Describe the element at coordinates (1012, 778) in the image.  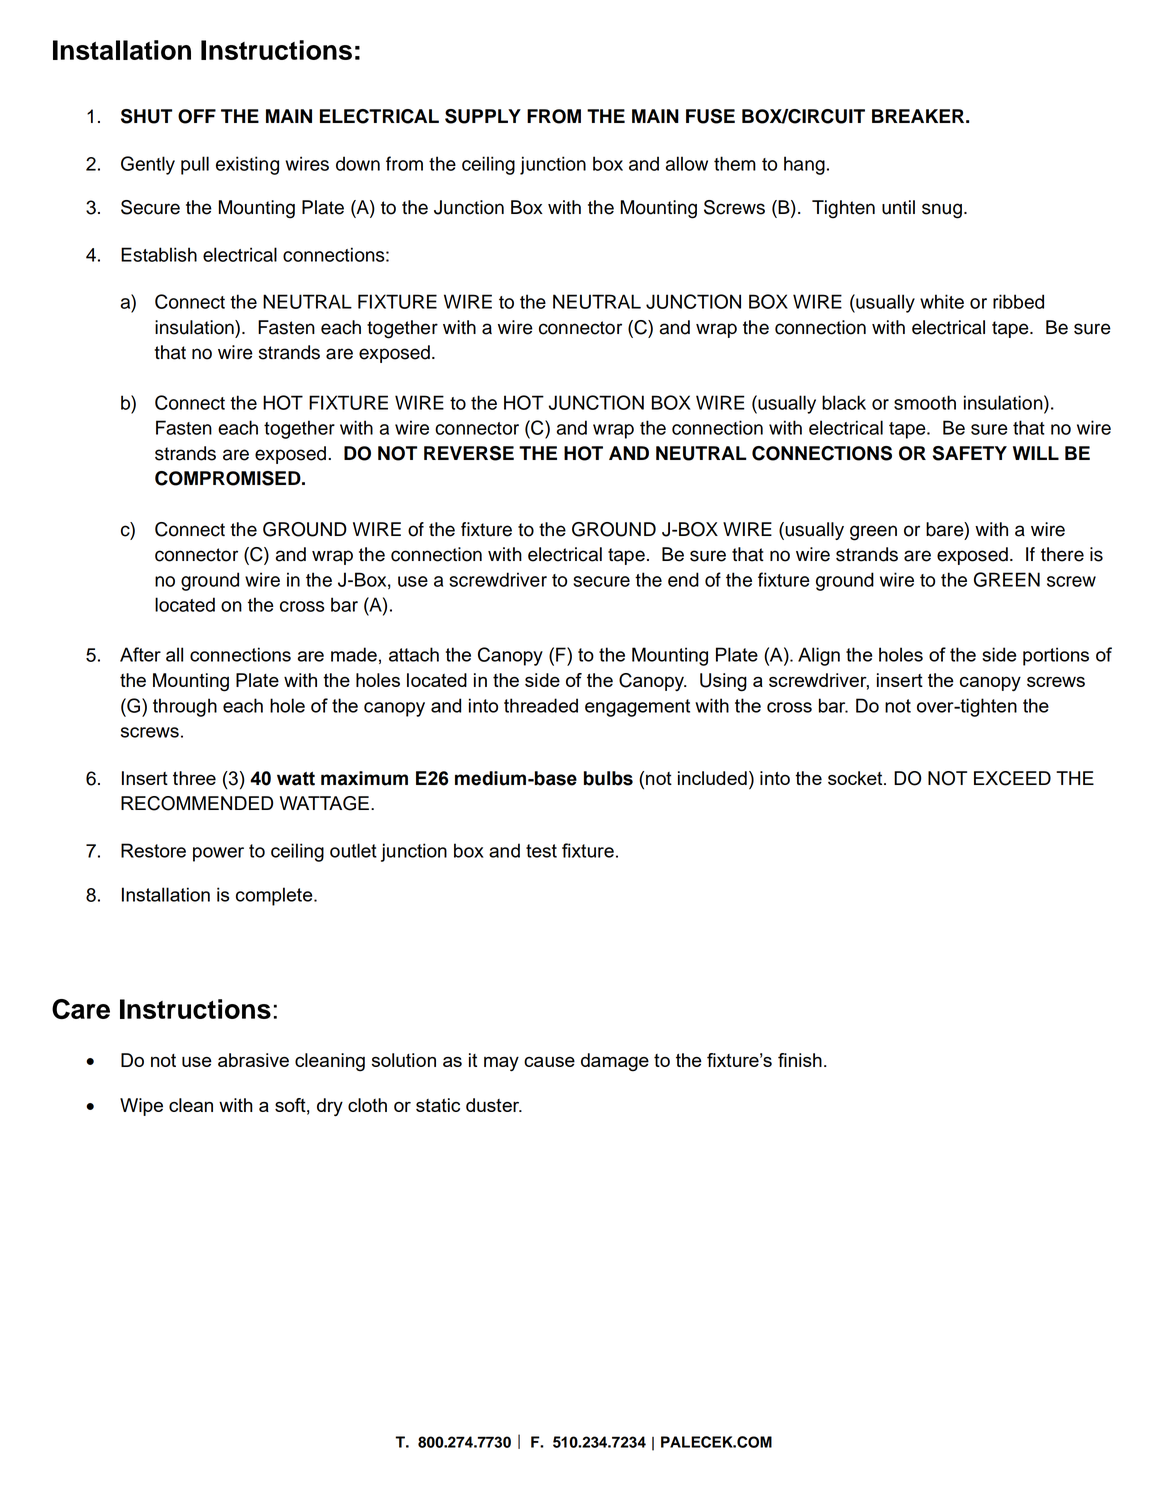
I see `EXCEED` at that location.
